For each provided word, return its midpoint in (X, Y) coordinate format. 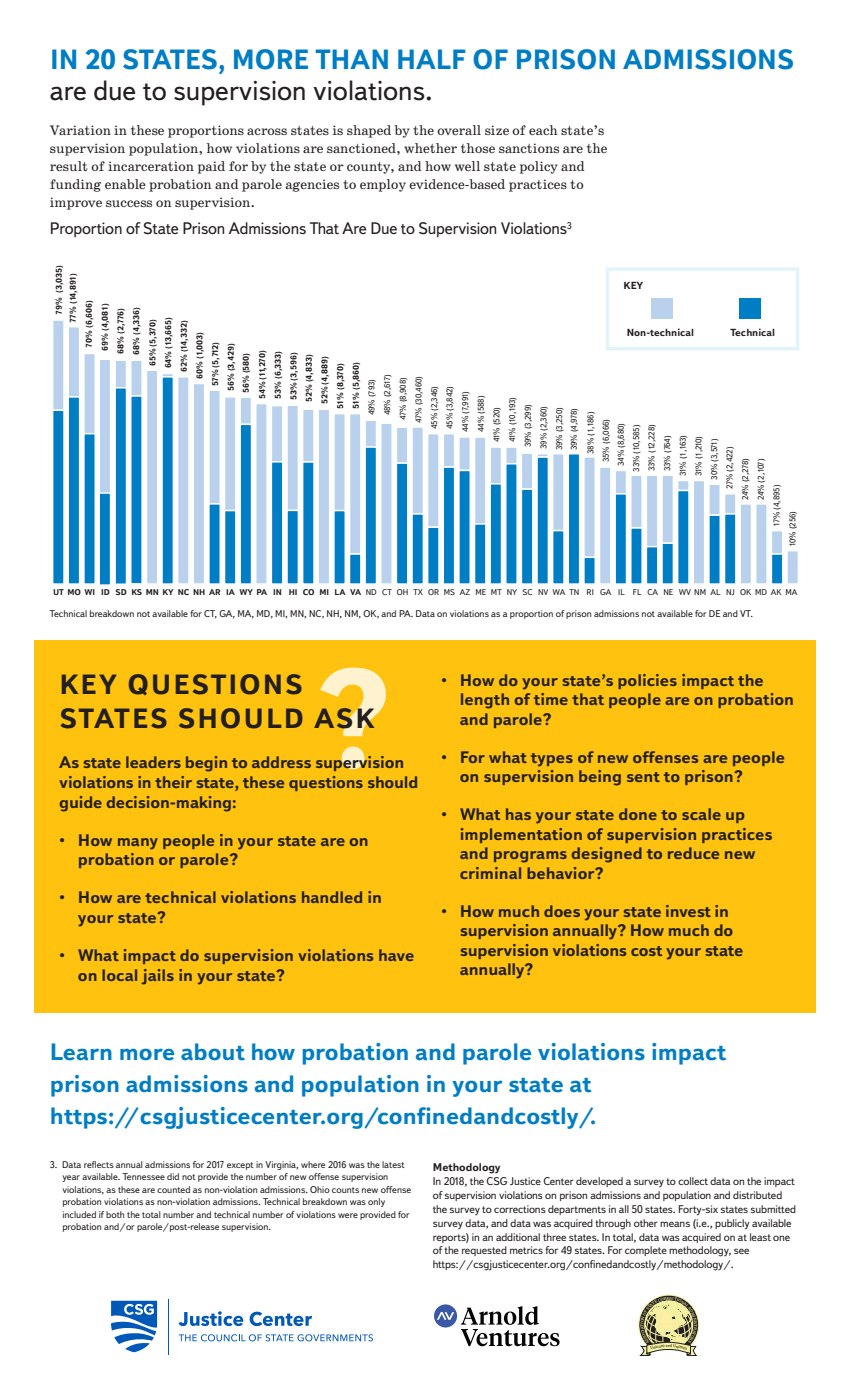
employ (383, 185)
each (543, 130)
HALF (432, 59)
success (129, 203)
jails (157, 977)
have (396, 955)
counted (173, 1189)
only (376, 1202)
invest (688, 911)
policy (539, 167)
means (675, 1224)
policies (647, 681)
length (485, 701)
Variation (80, 130)
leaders (153, 762)
